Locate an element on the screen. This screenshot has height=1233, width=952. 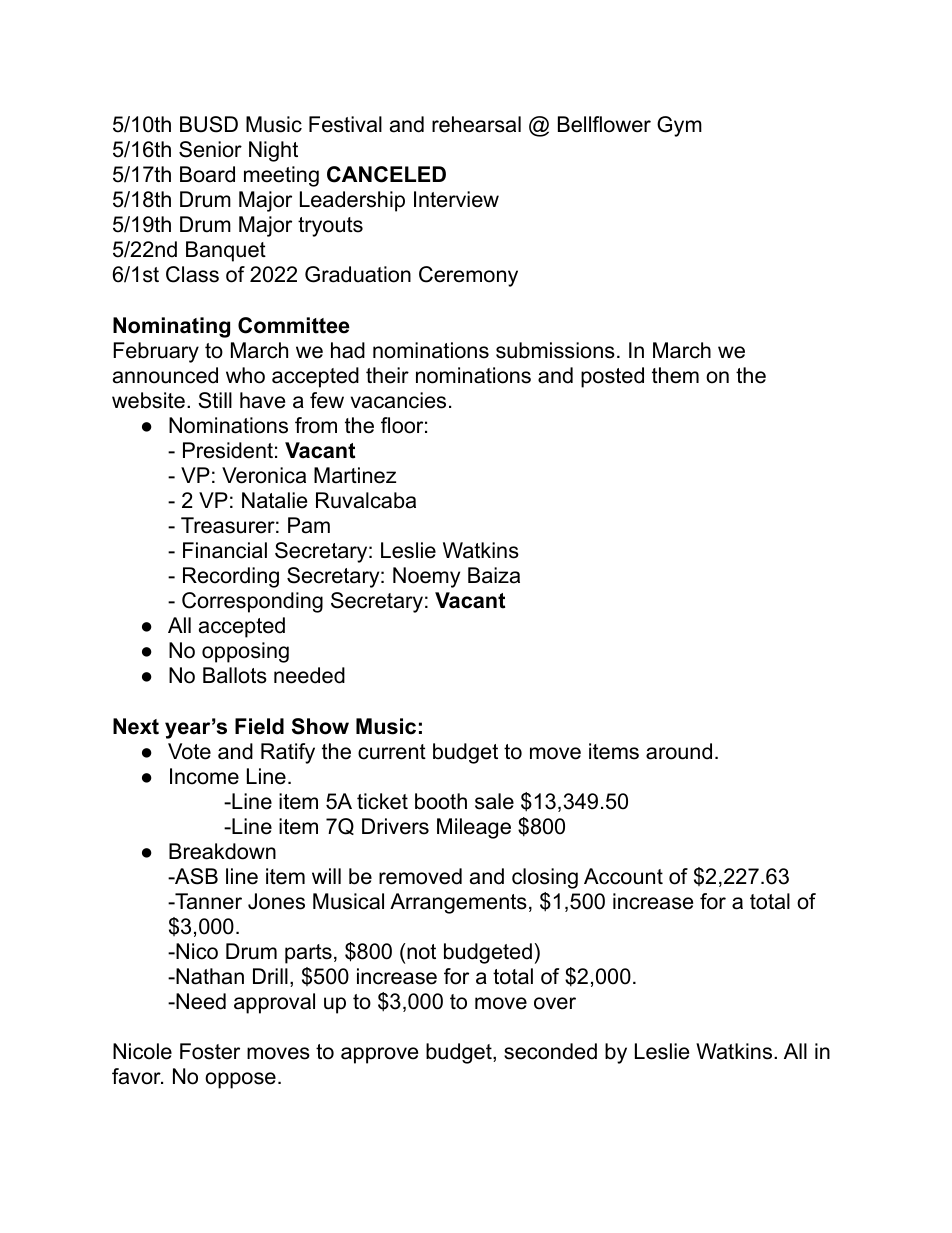
CANCELED is located at coordinates (386, 174).
